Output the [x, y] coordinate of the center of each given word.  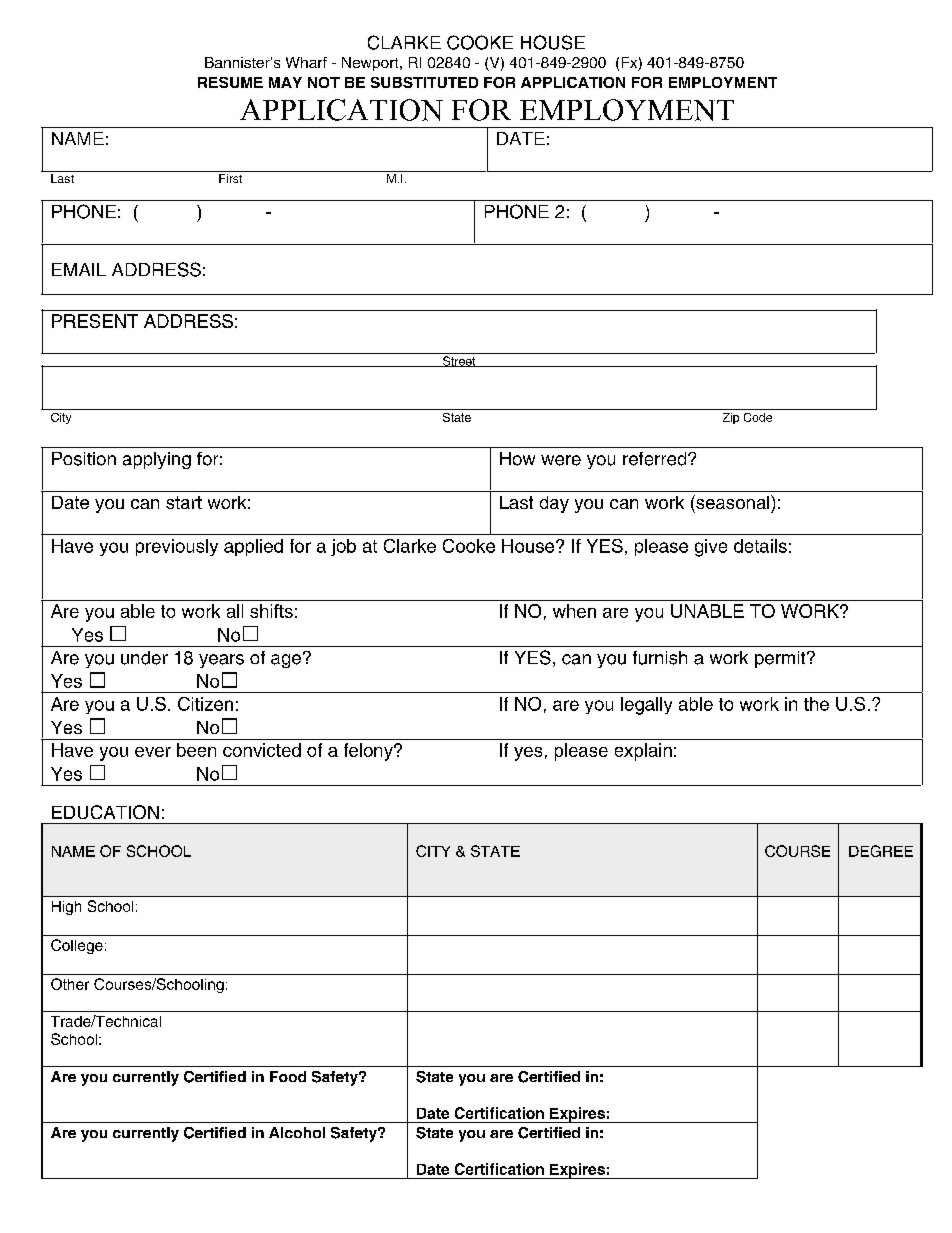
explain [643, 752]
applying [157, 460]
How [517, 459]
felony [369, 752]
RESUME [230, 82]
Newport [371, 64]
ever [153, 752]
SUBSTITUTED [424, 82]
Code [758, 417]
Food [288, 1076]
